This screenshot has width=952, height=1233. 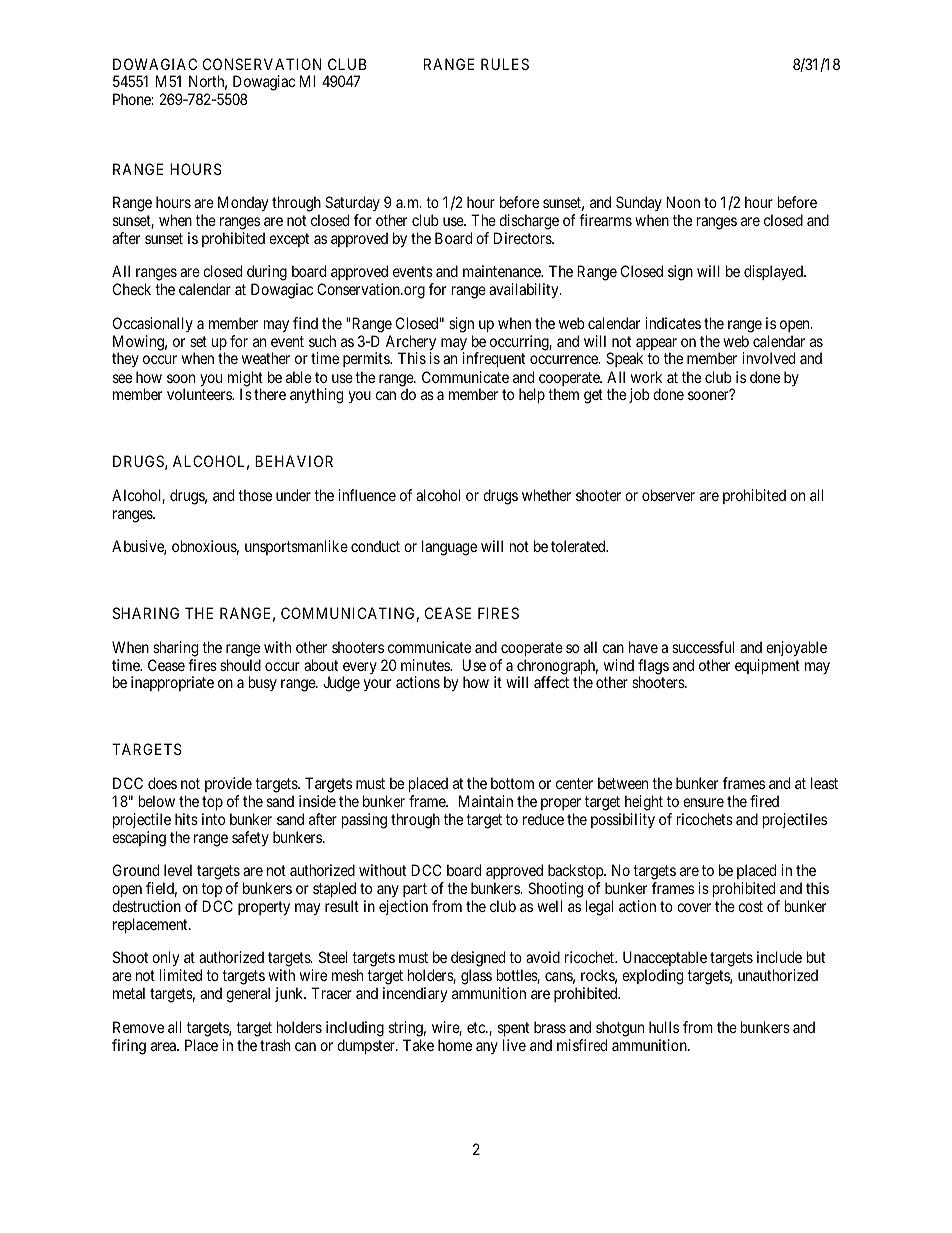 What do you see at coordinates (449, 548) in the screenshot?
I see `language` at bounding box center [449, 548].
